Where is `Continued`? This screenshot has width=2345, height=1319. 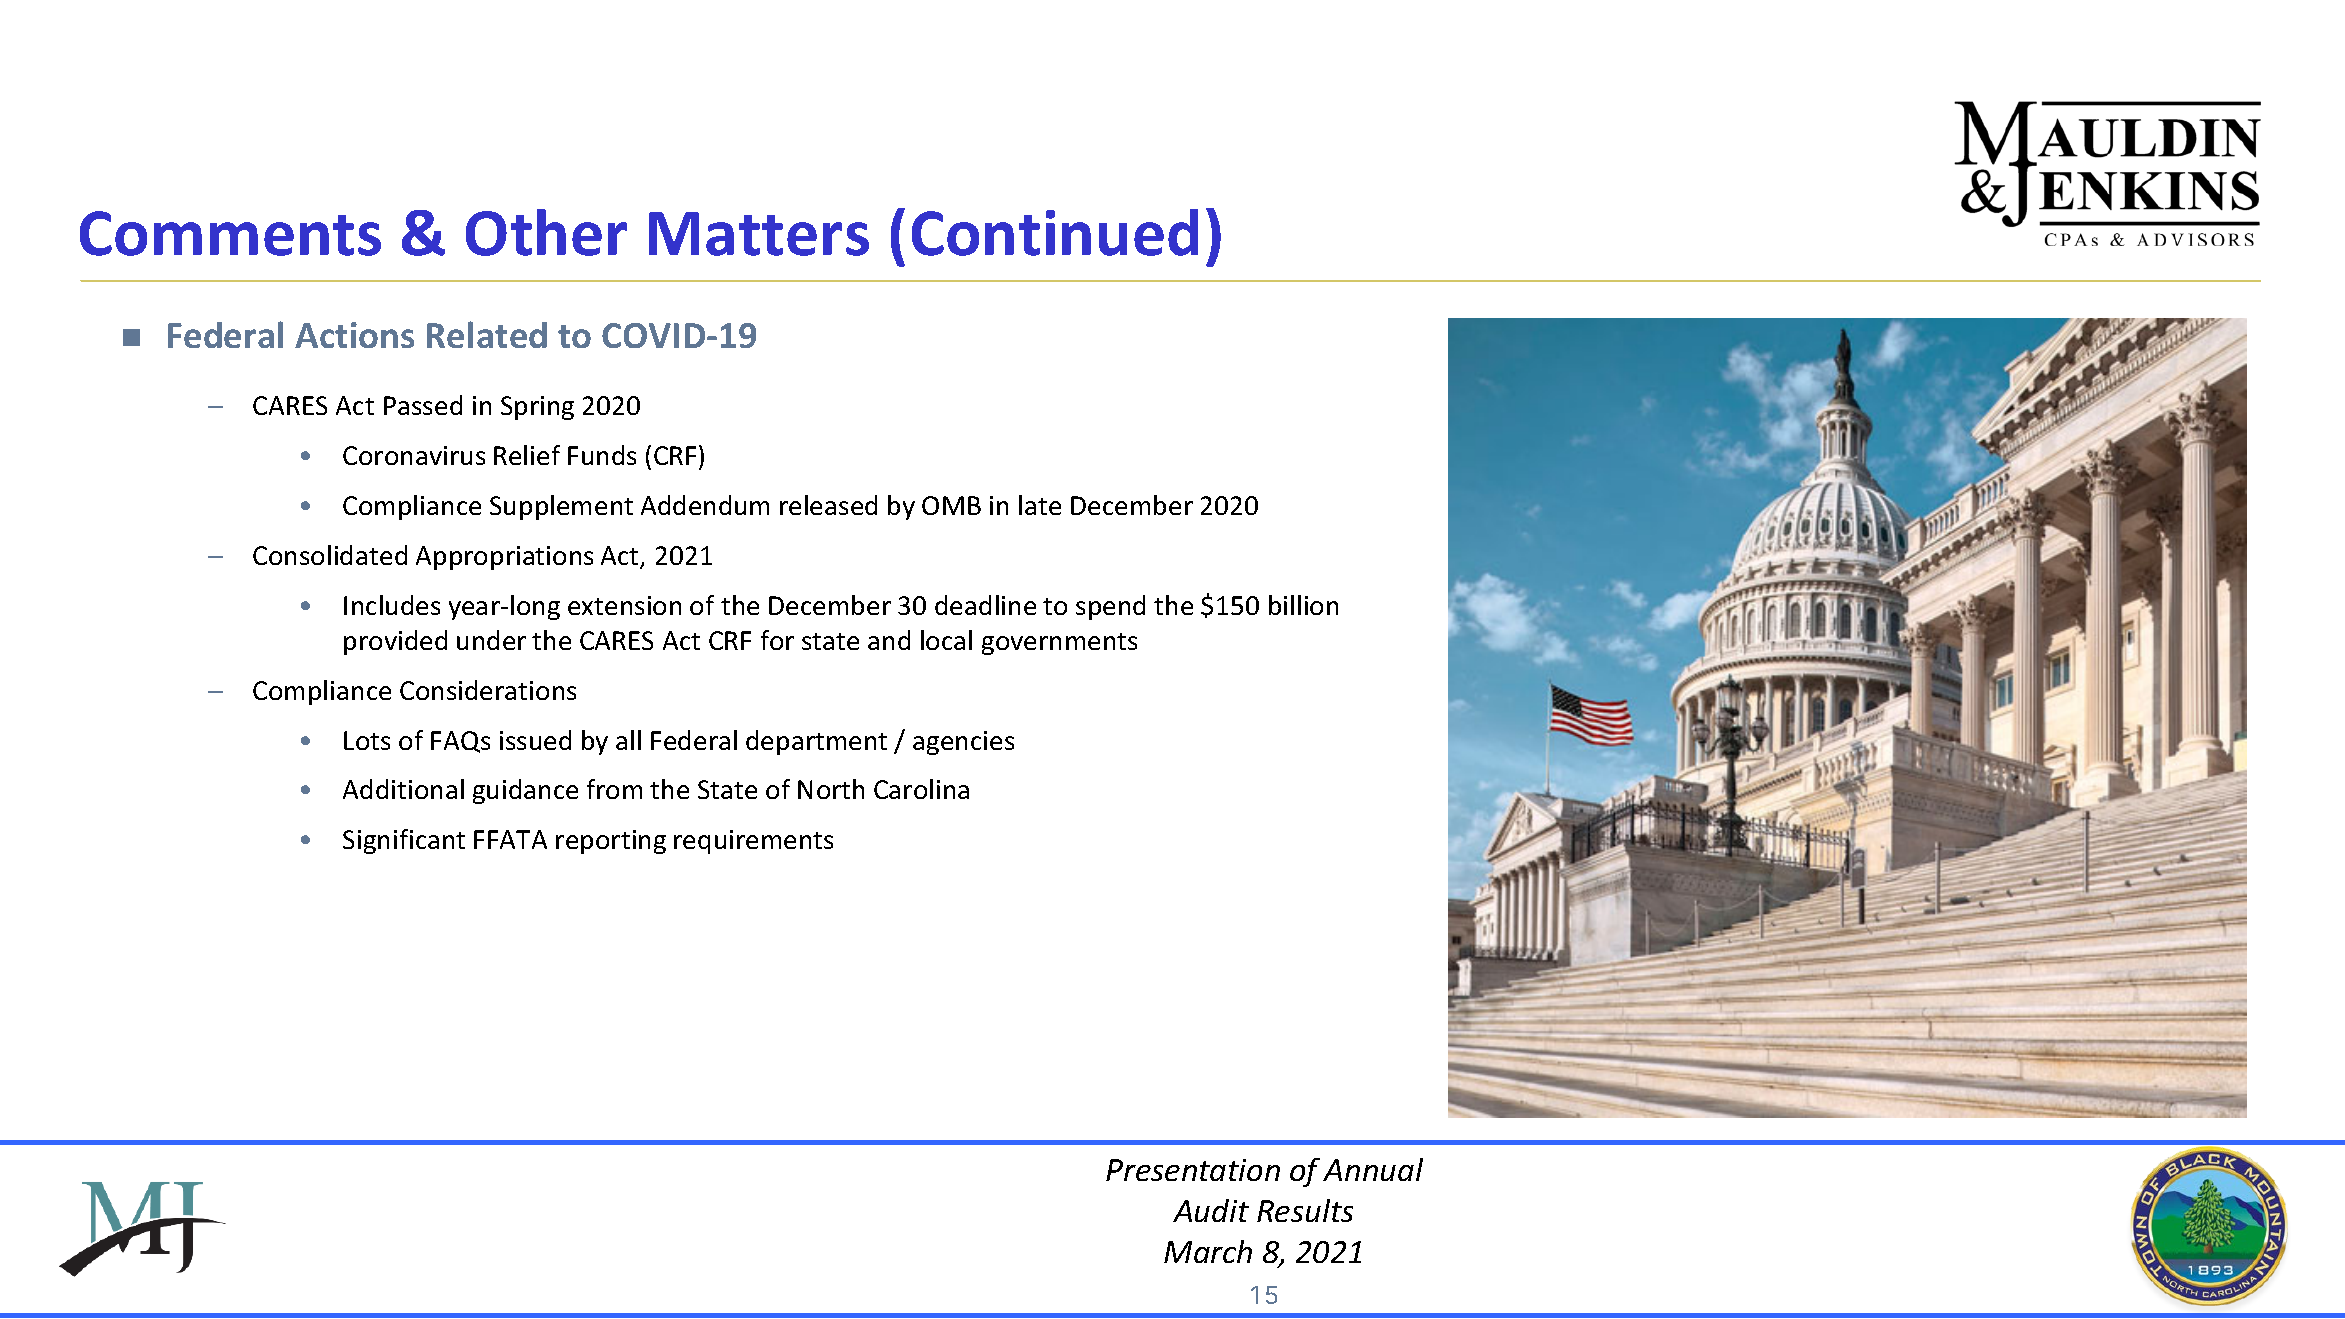 Continued is located at coordinates (1055, 232).
